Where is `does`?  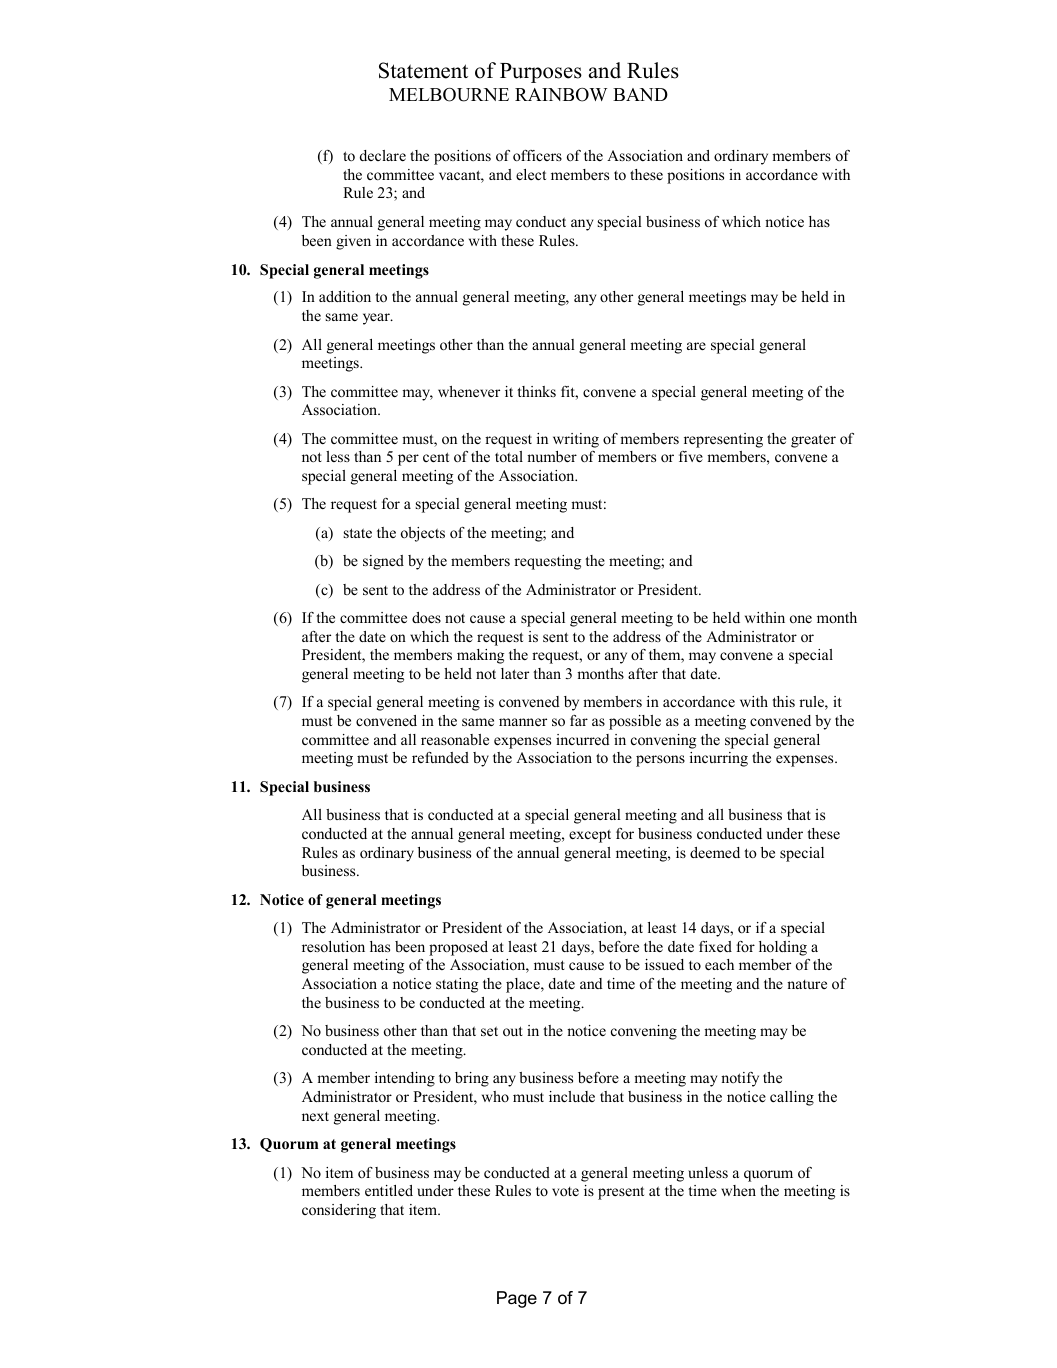
does is located at coordinates (426, 617).
